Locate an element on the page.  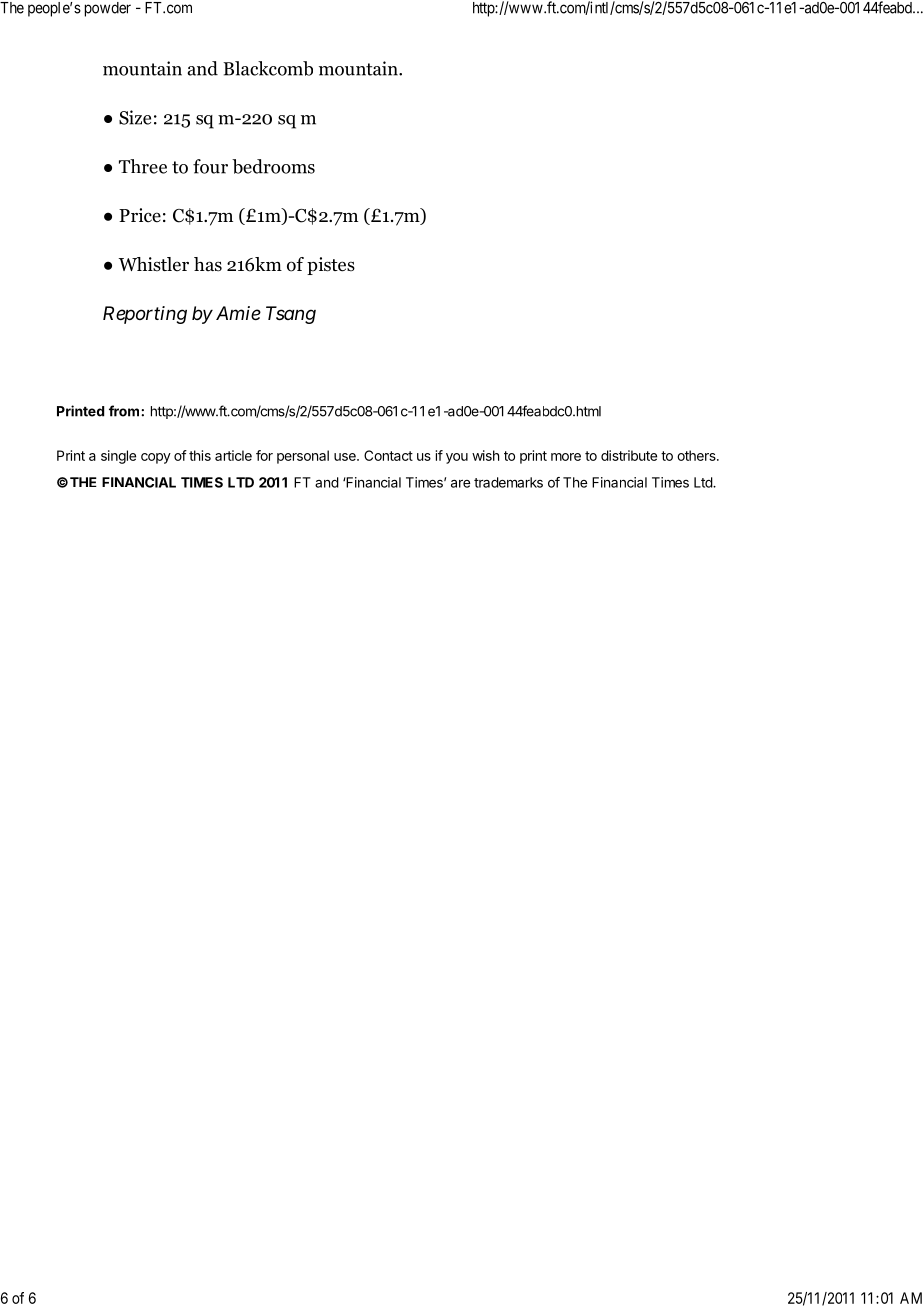
bedrooms is located at coordinates (273, 166).
